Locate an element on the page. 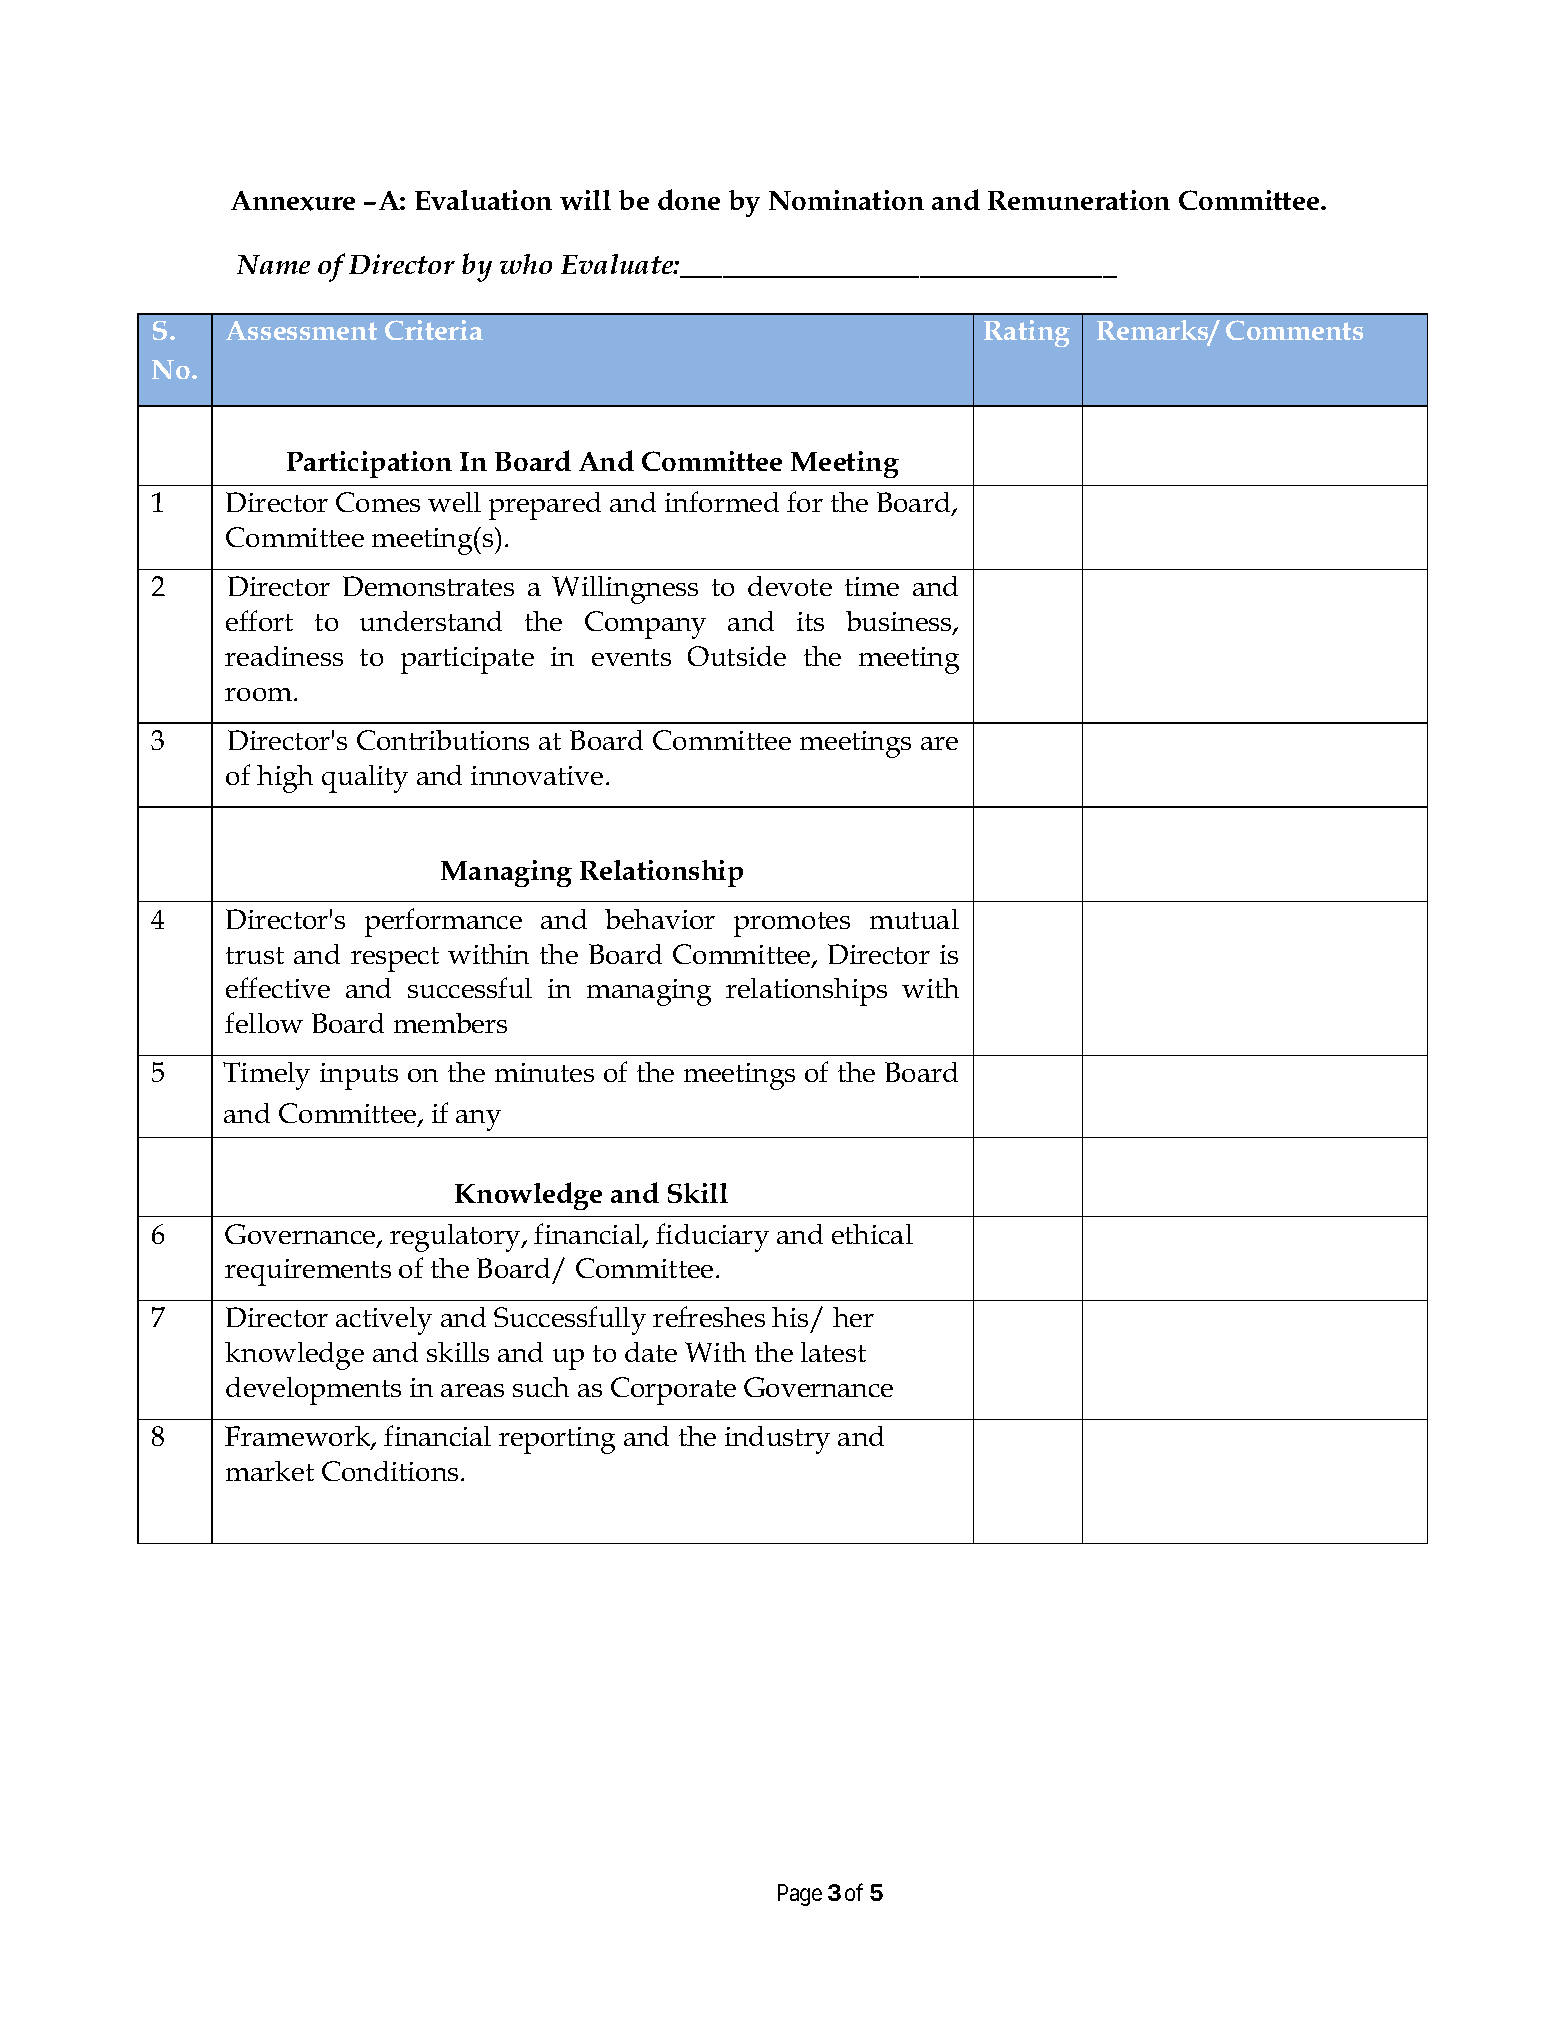  inputs is located at coordinates (359, 1076).
